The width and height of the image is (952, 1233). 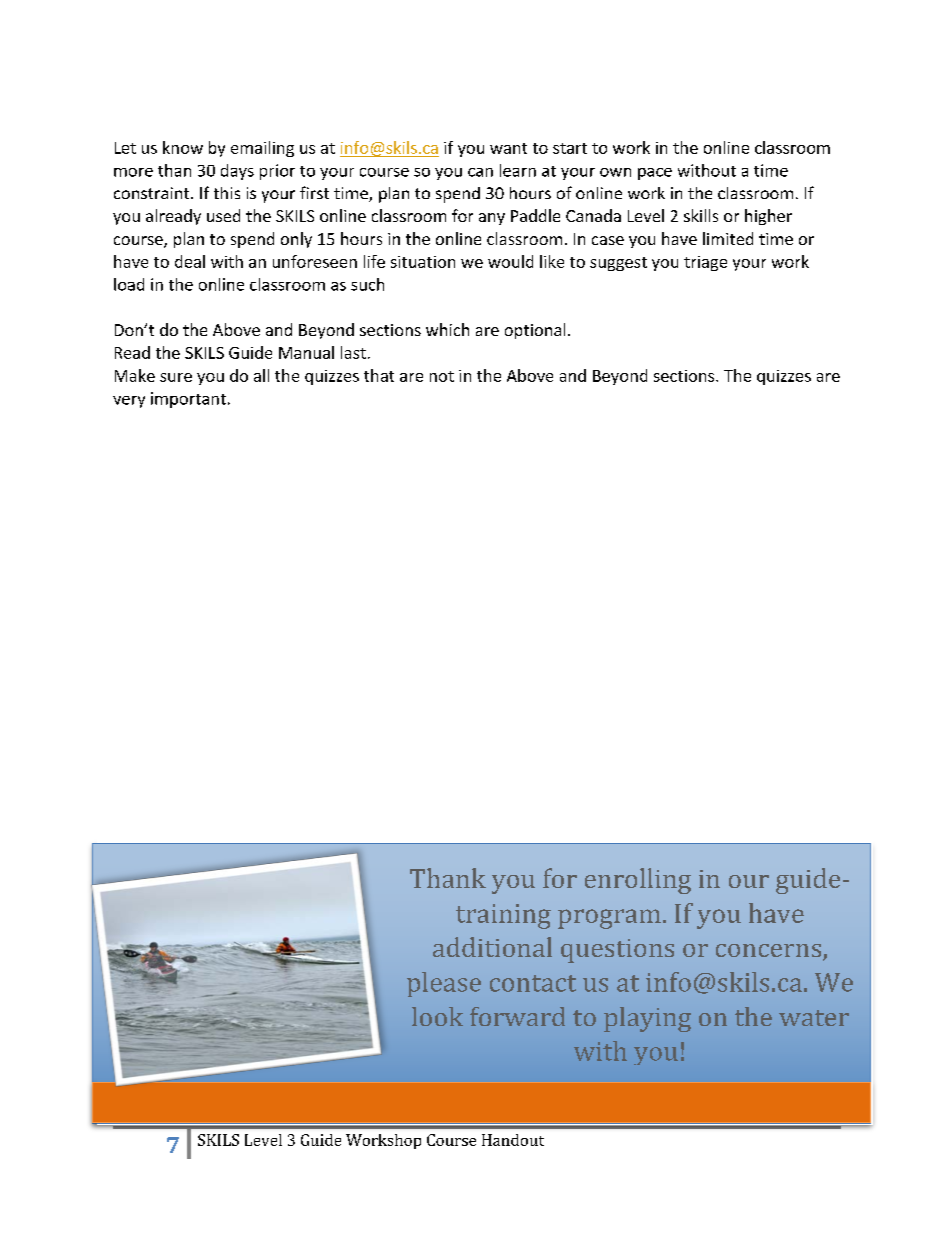 What do you see at coordinates (188, 400) in the image?
I see `important` at bounding box center [188, 400].
